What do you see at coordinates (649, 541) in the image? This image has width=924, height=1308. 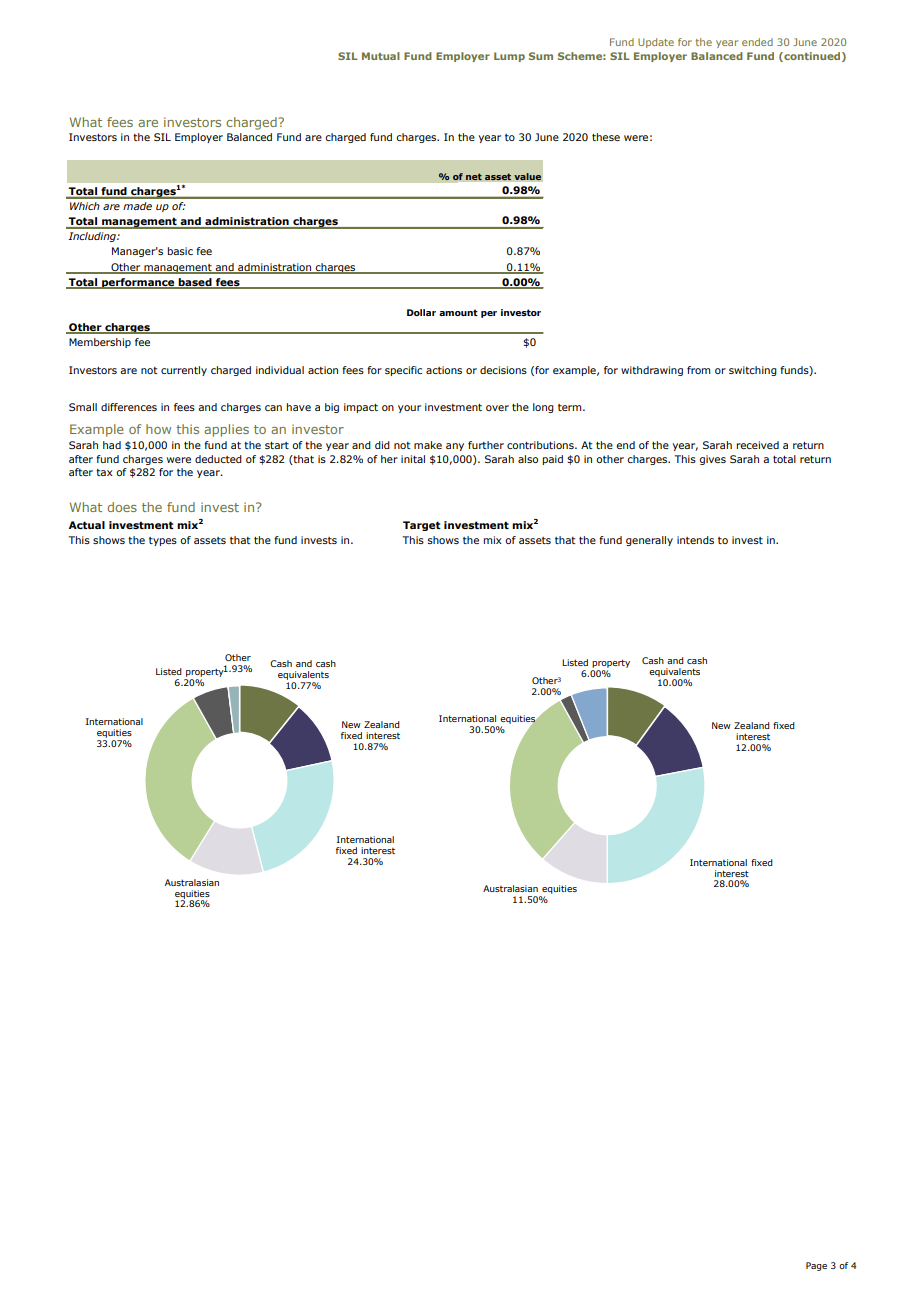 I see `generally` at bounding box center [649, 541].
